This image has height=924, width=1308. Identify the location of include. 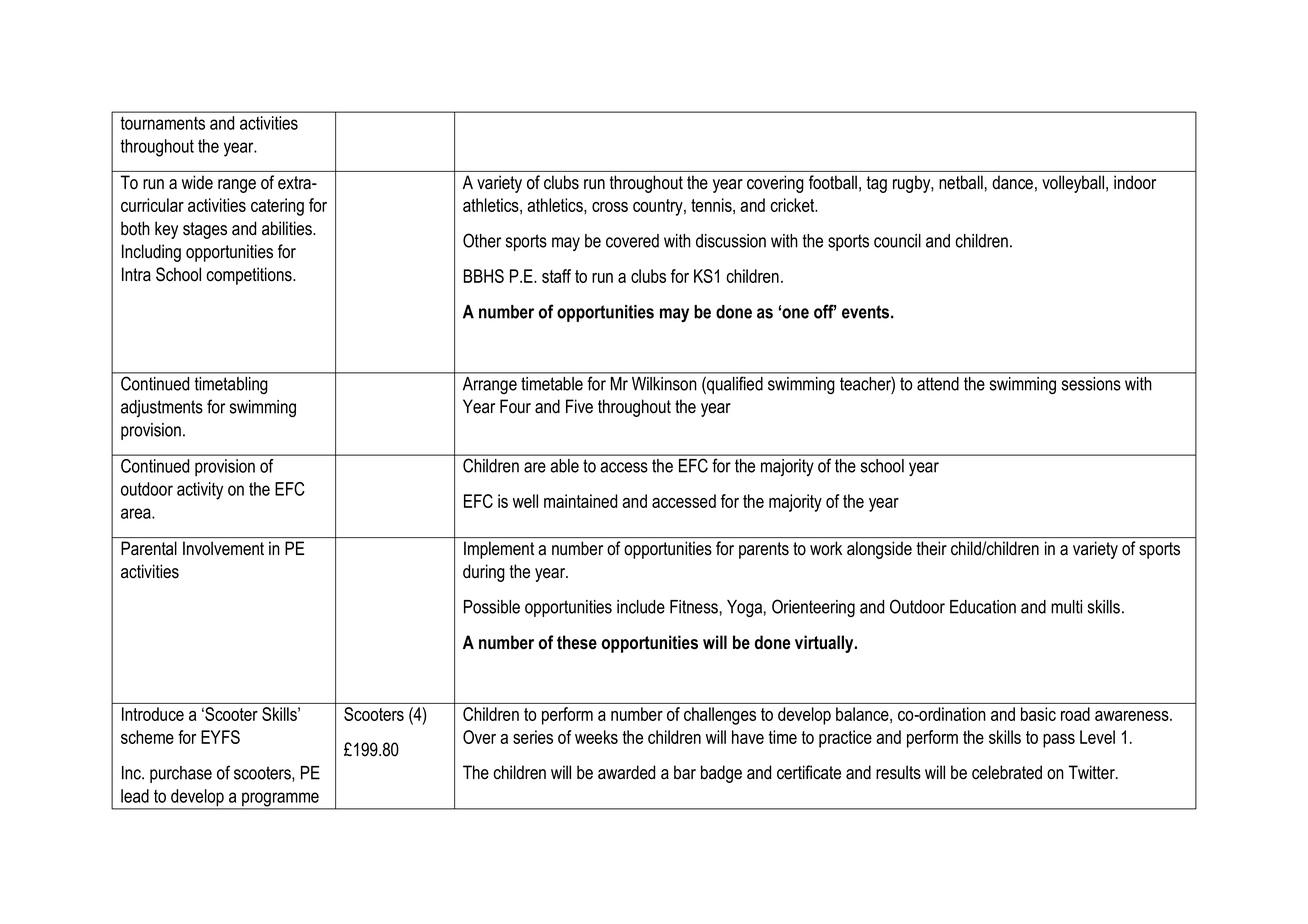
(641, 607).
